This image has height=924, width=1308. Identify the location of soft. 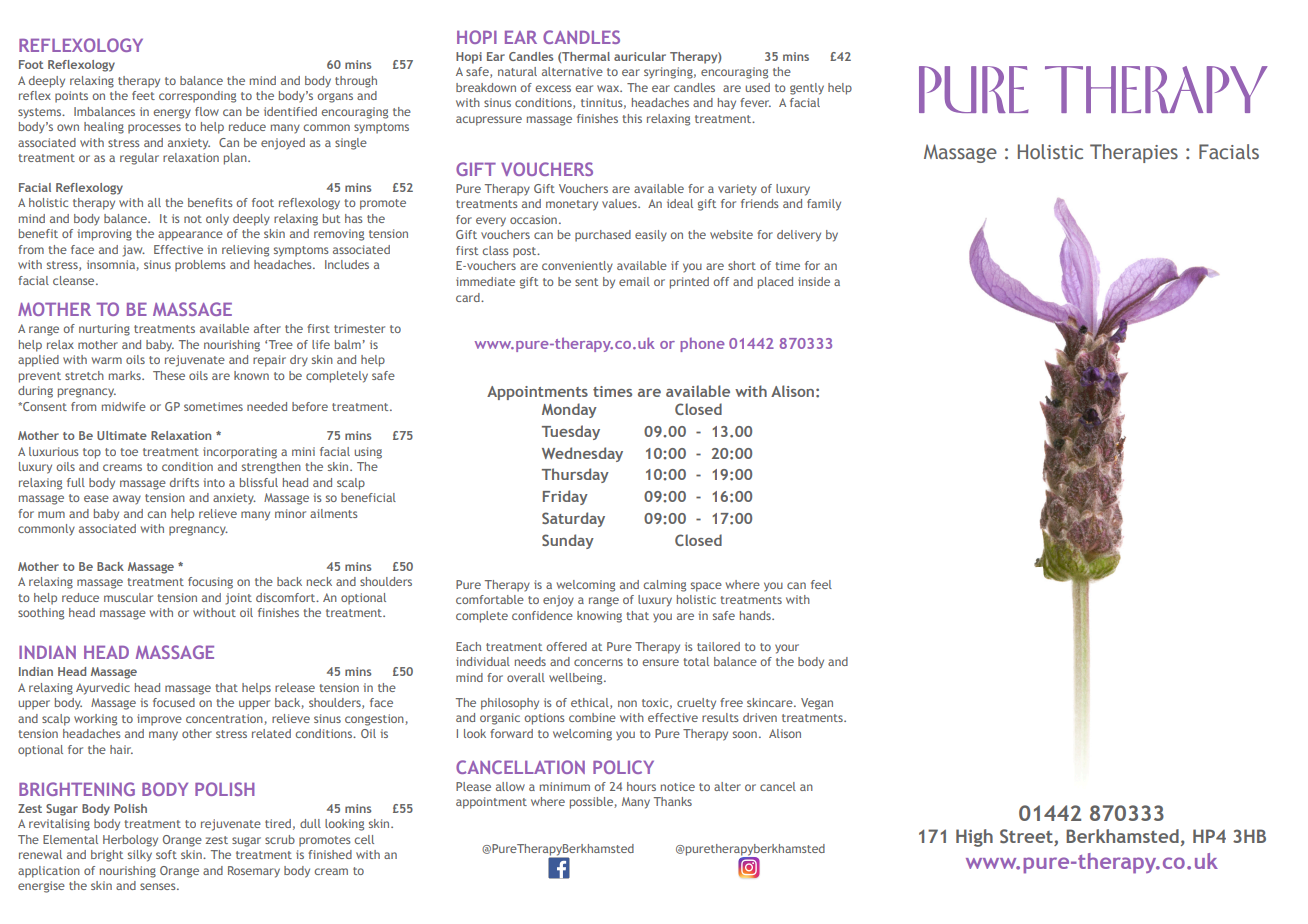
(166, 854).
